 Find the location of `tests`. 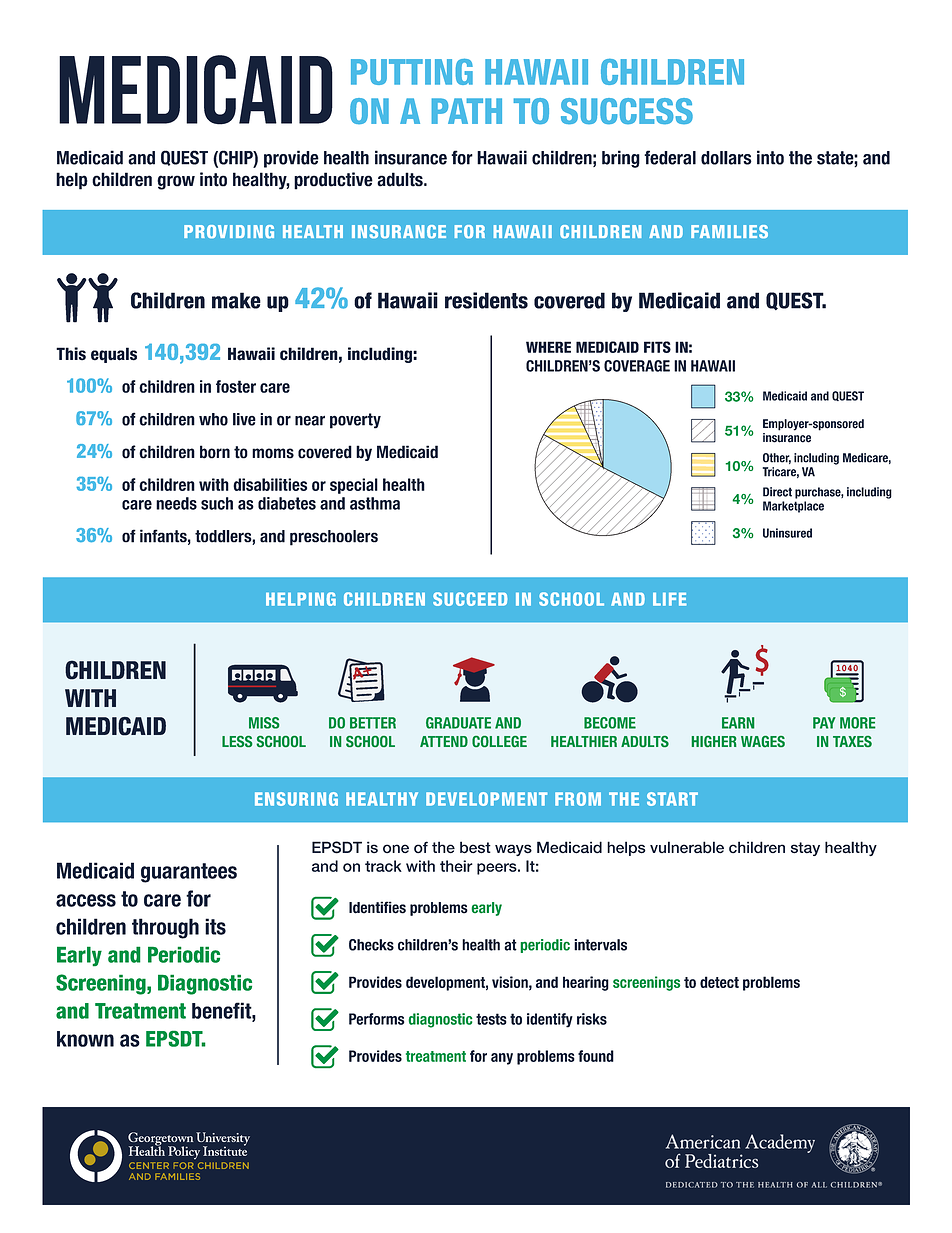

tests is located at coordinates (491, 1019).
